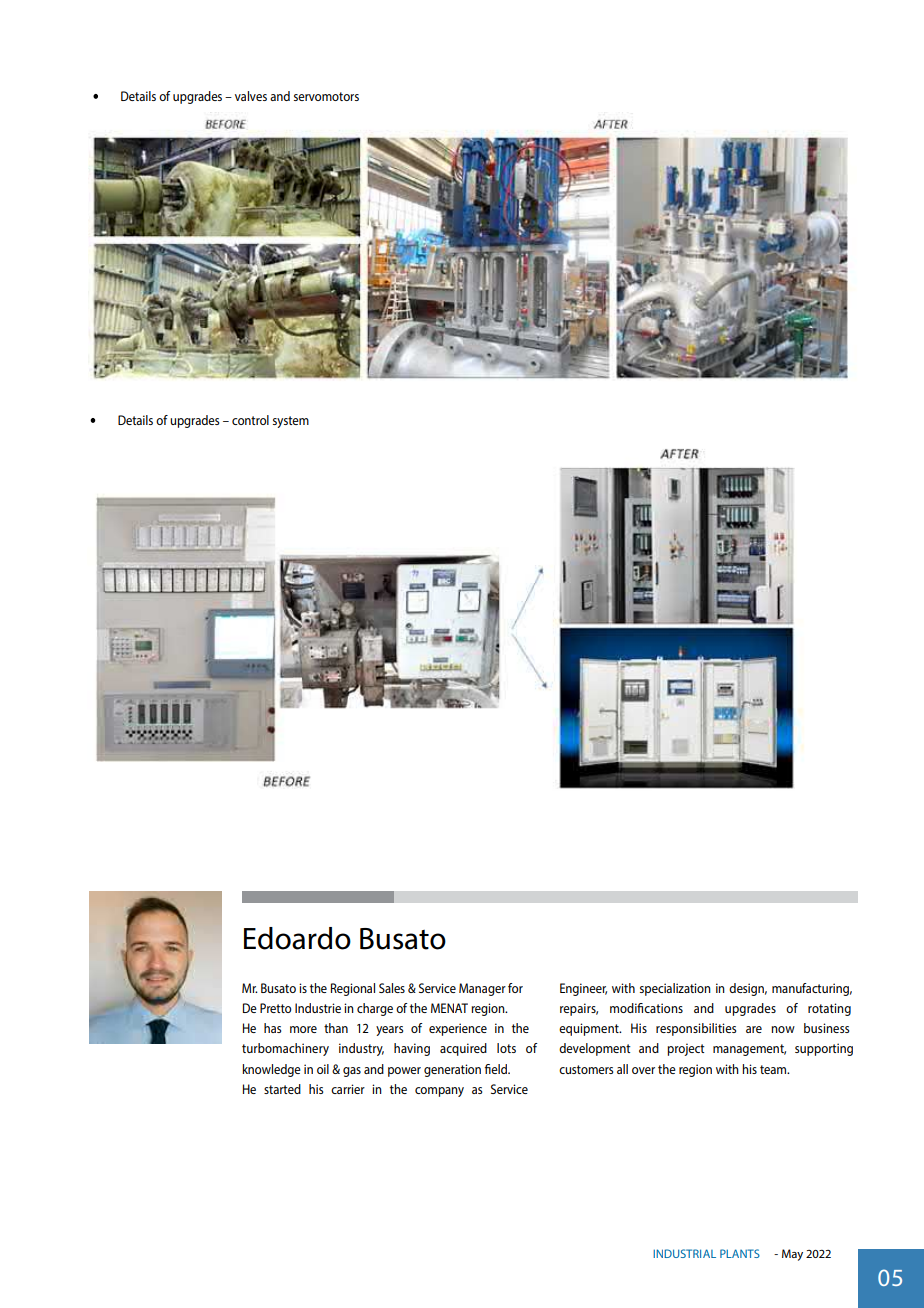 This image has width=924, height=1308. I want to click on servomotors, so click(326, 96).
